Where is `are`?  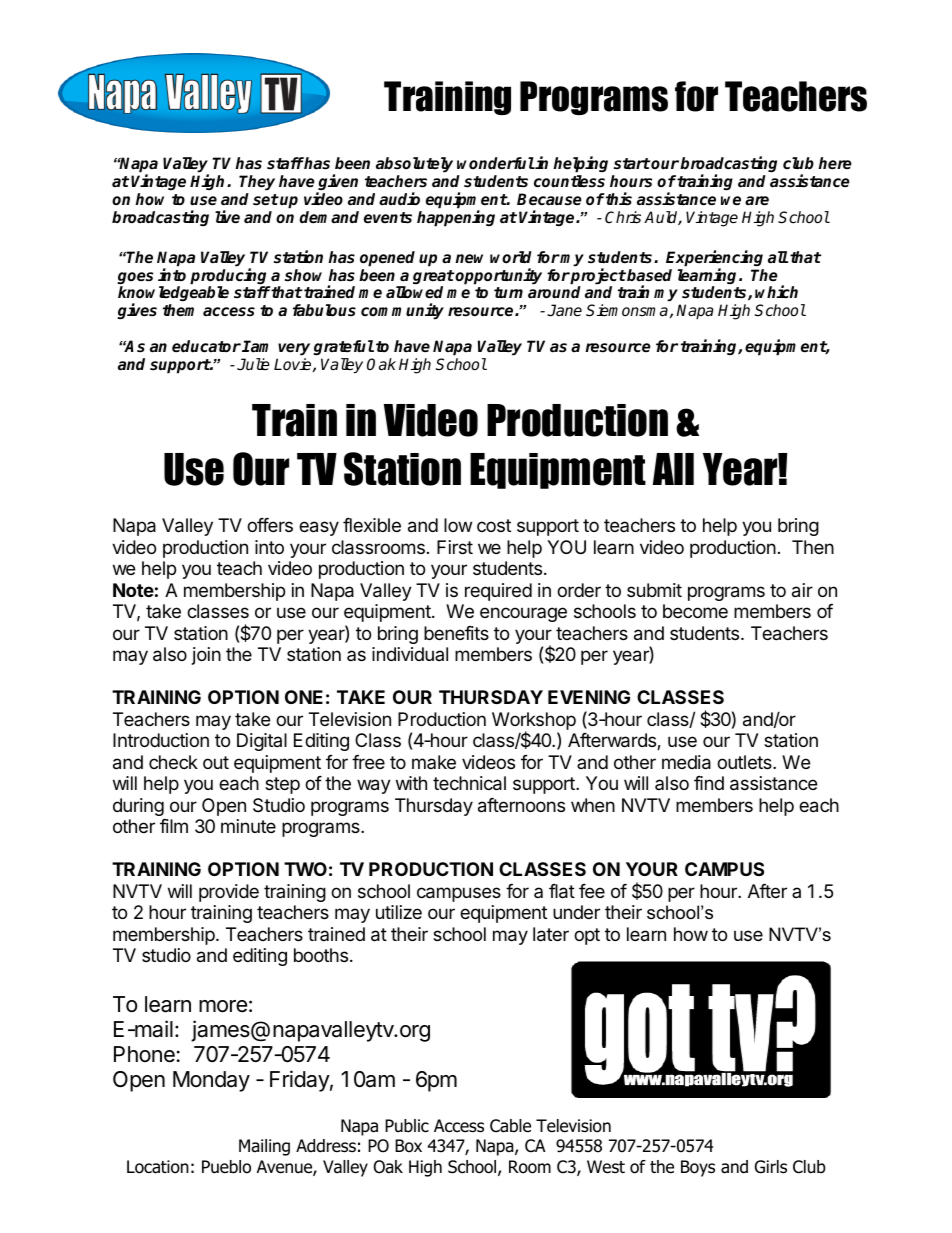
are is located at coordinates (757, 201).
